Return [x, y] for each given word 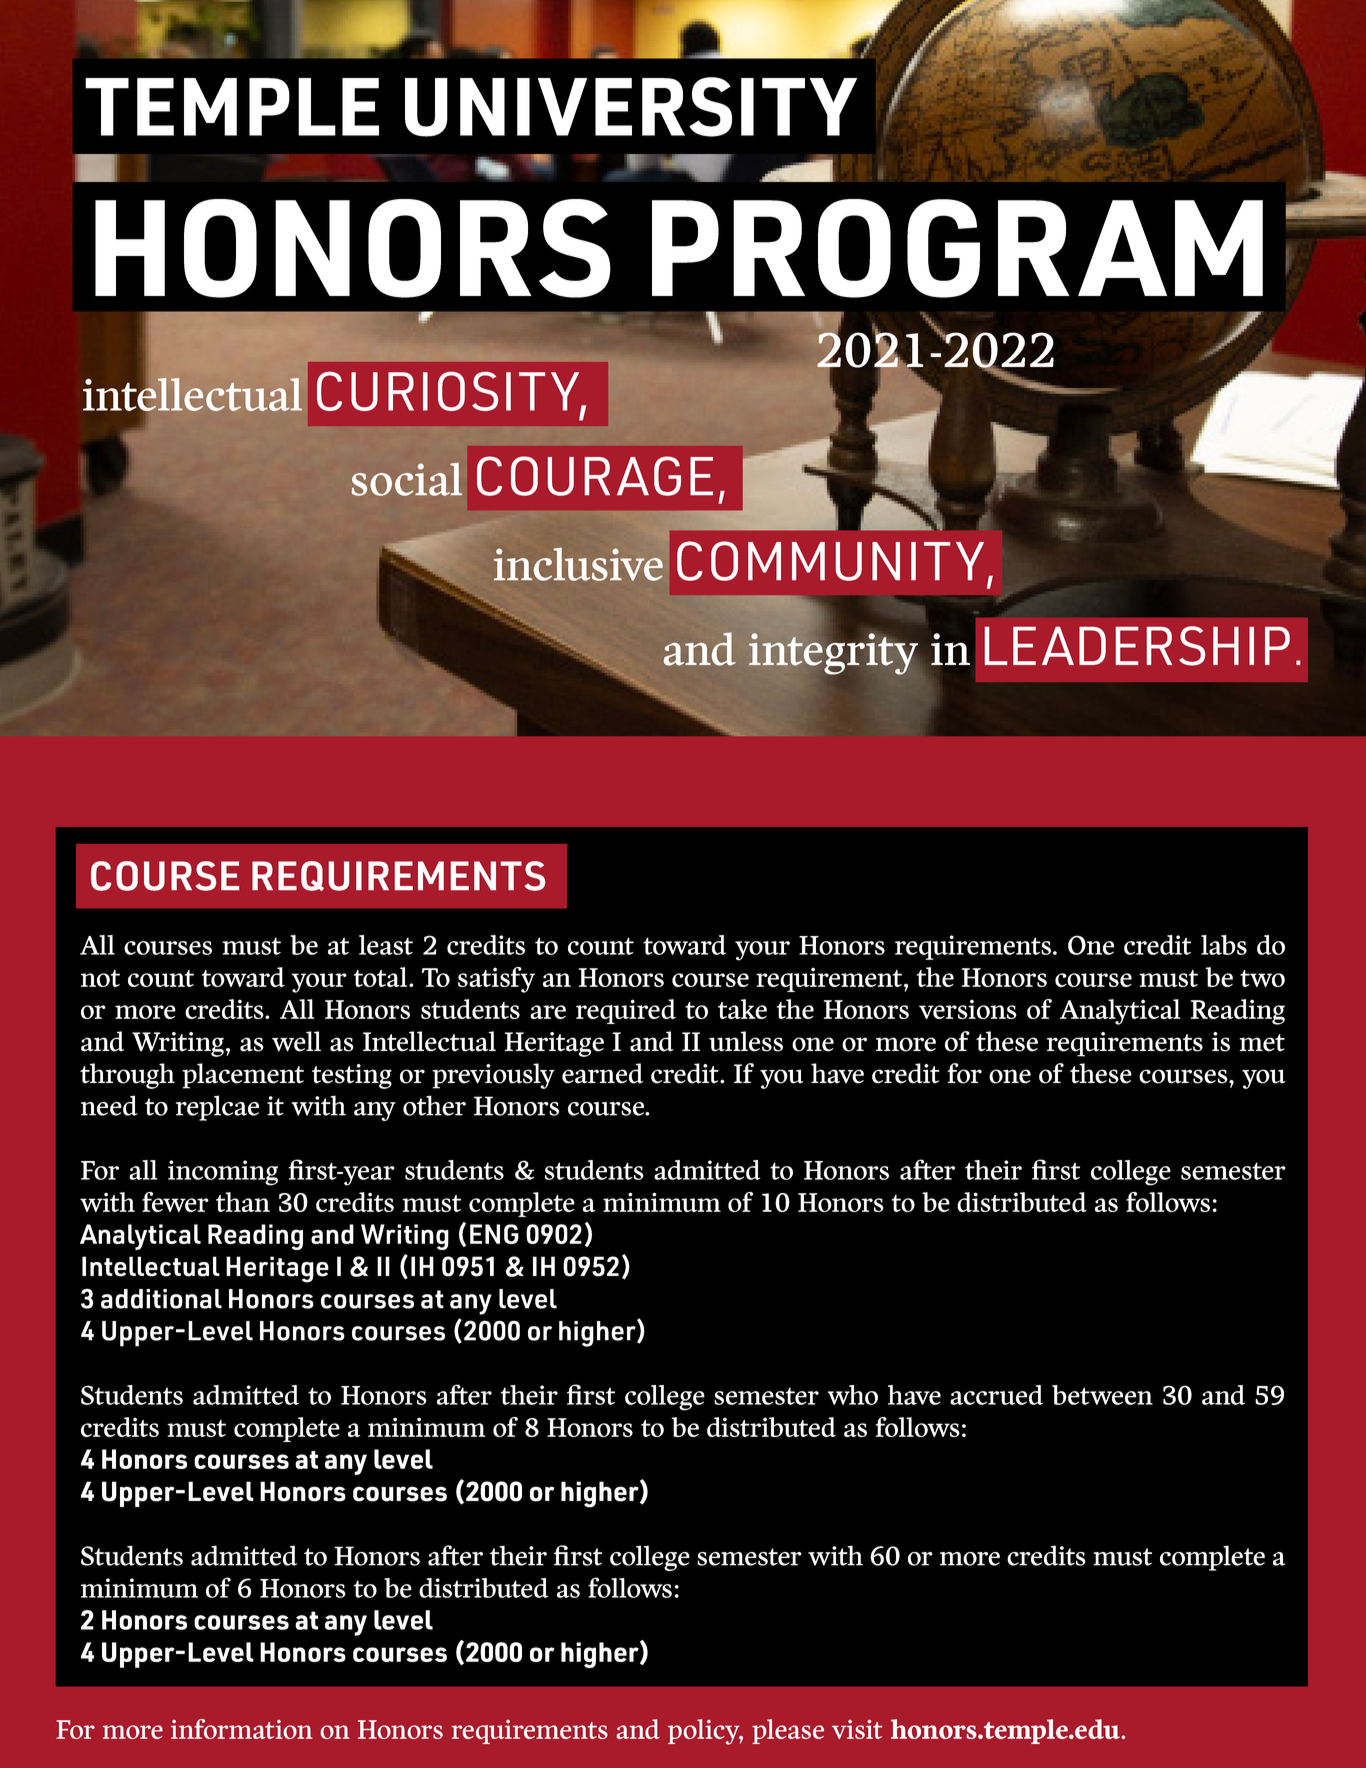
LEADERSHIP [1137, 646]
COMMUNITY [830, 561]
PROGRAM [957, 248]
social [407, 479]
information [242, 1729]
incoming [223, 1173]
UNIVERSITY [631, 107]
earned [602, 1073]
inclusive [578, 564]
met [1262, 1043]
